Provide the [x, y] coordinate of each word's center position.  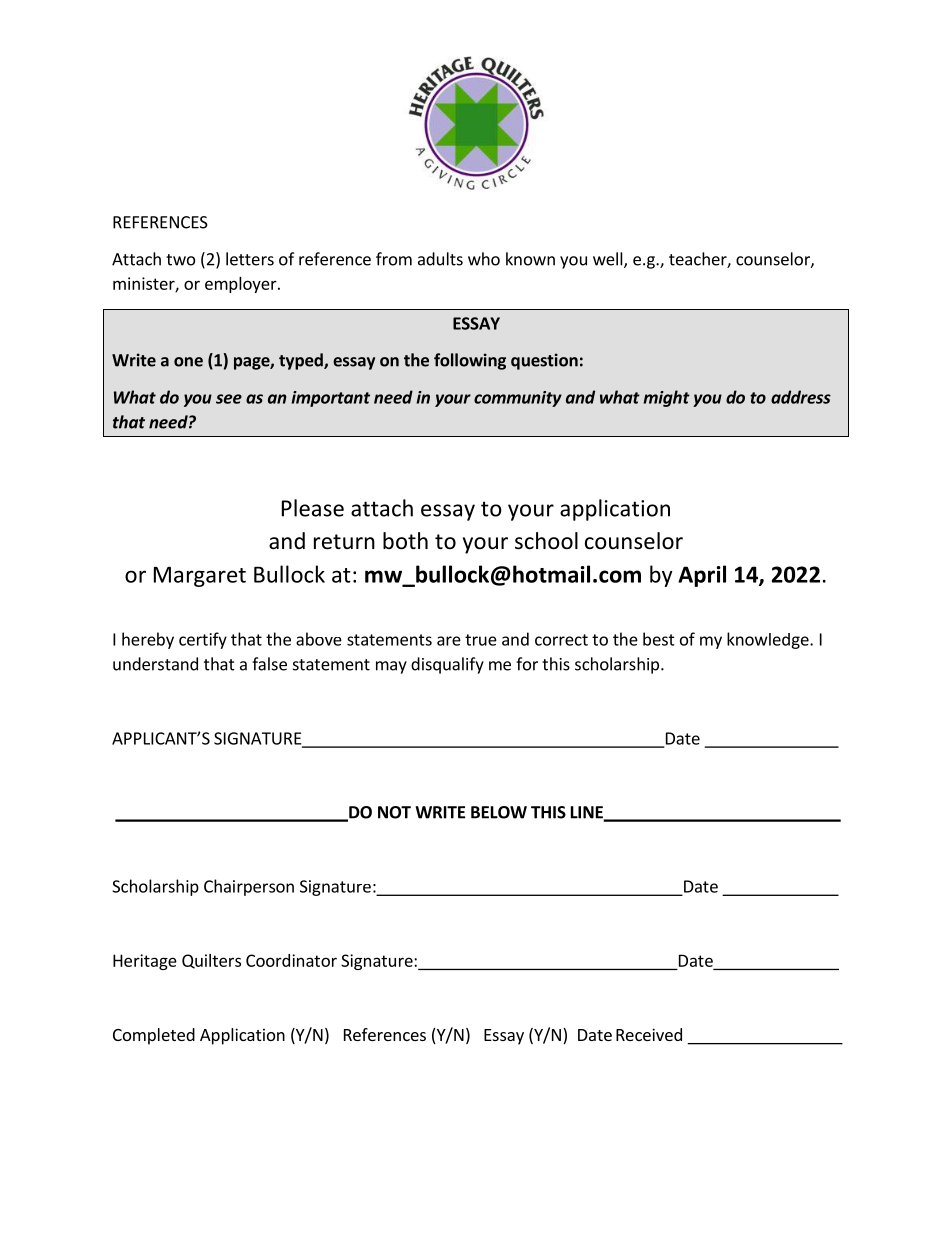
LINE [588, 813]
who [484, 259]
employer [242, 285]
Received [649, 1034]
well [609, 260]
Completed [154, 1036]
